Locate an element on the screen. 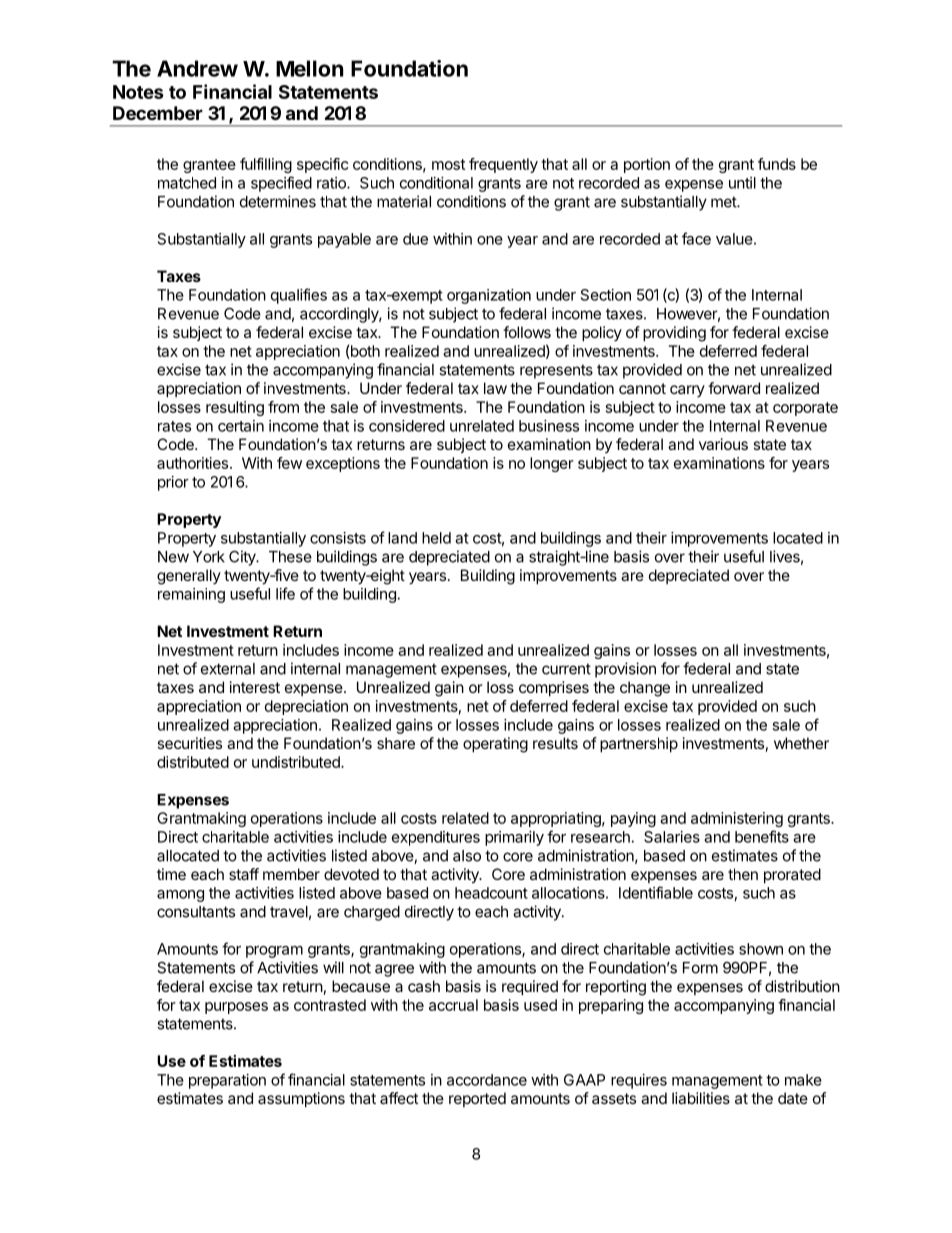 This screenshot has width=952, height=1233. also is located at coordinates (467, 856).
